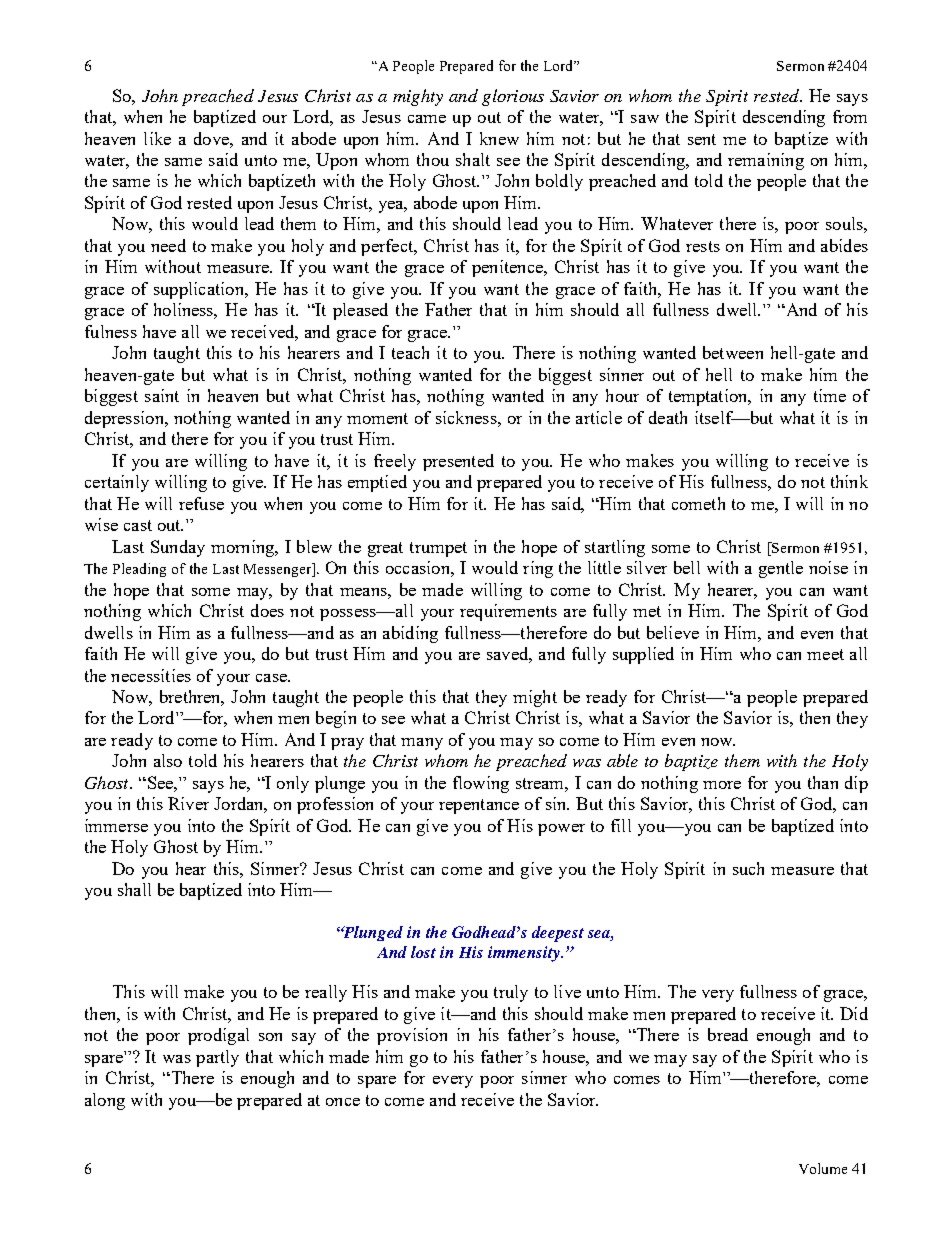  What do you see at coordinates (825, 654) in the screenshot?
I see `meet` at bounding box center [825, 654].
